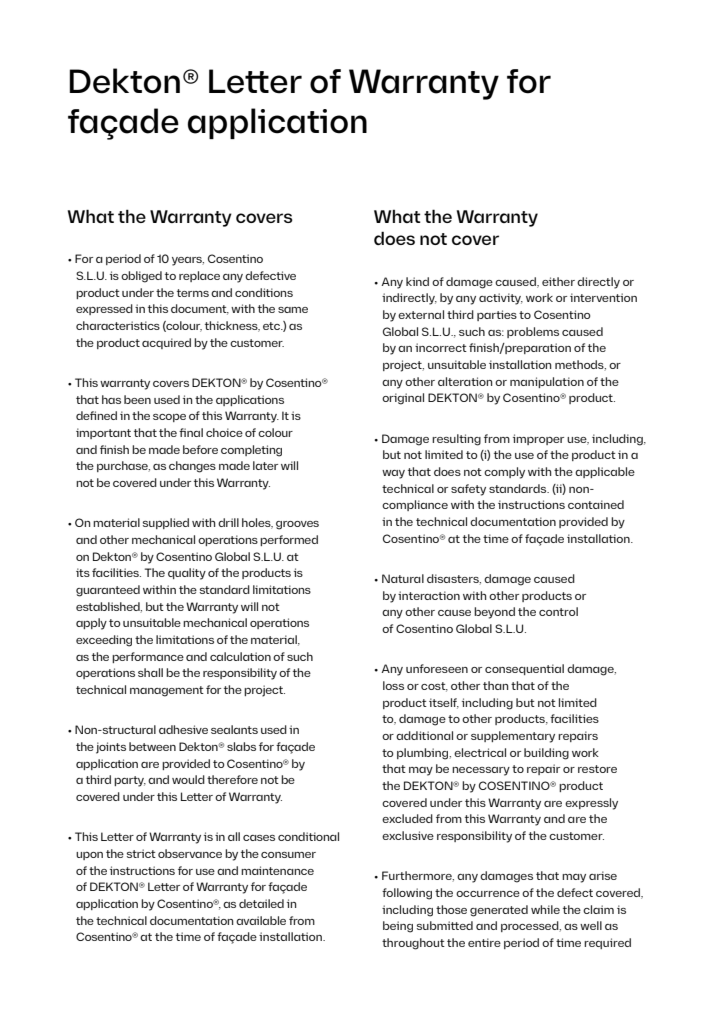 This page has height=1013, width=714. What do you see at coordinates (558, 611) in the page?
I see `control` at bounding box center [558, 611].
